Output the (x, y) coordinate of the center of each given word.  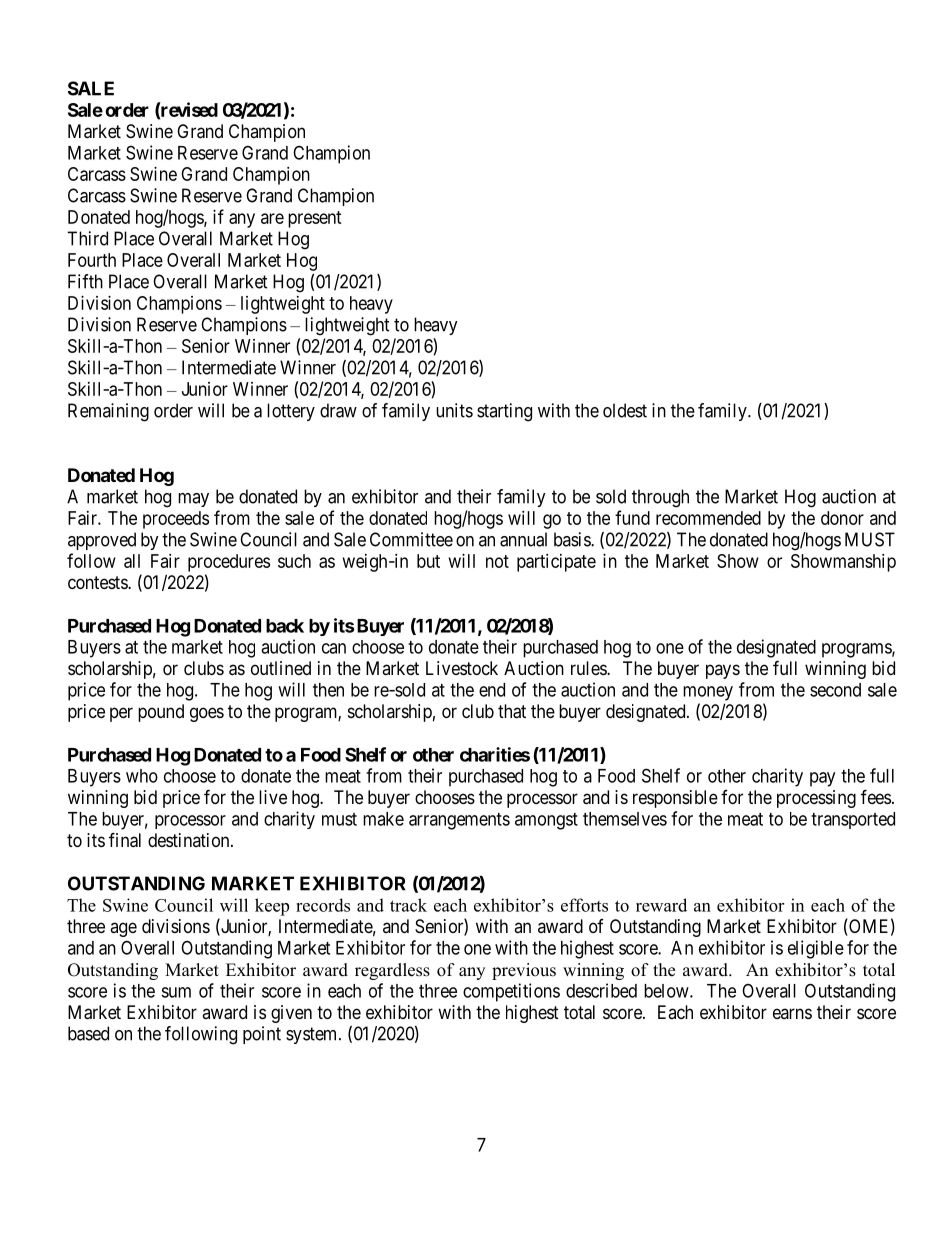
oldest (625, 410)
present (315, 219)
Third (87, 238)
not (497, 561)
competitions (511, 992)
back (285, 626)
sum (176, 992)
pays (723, 671)
